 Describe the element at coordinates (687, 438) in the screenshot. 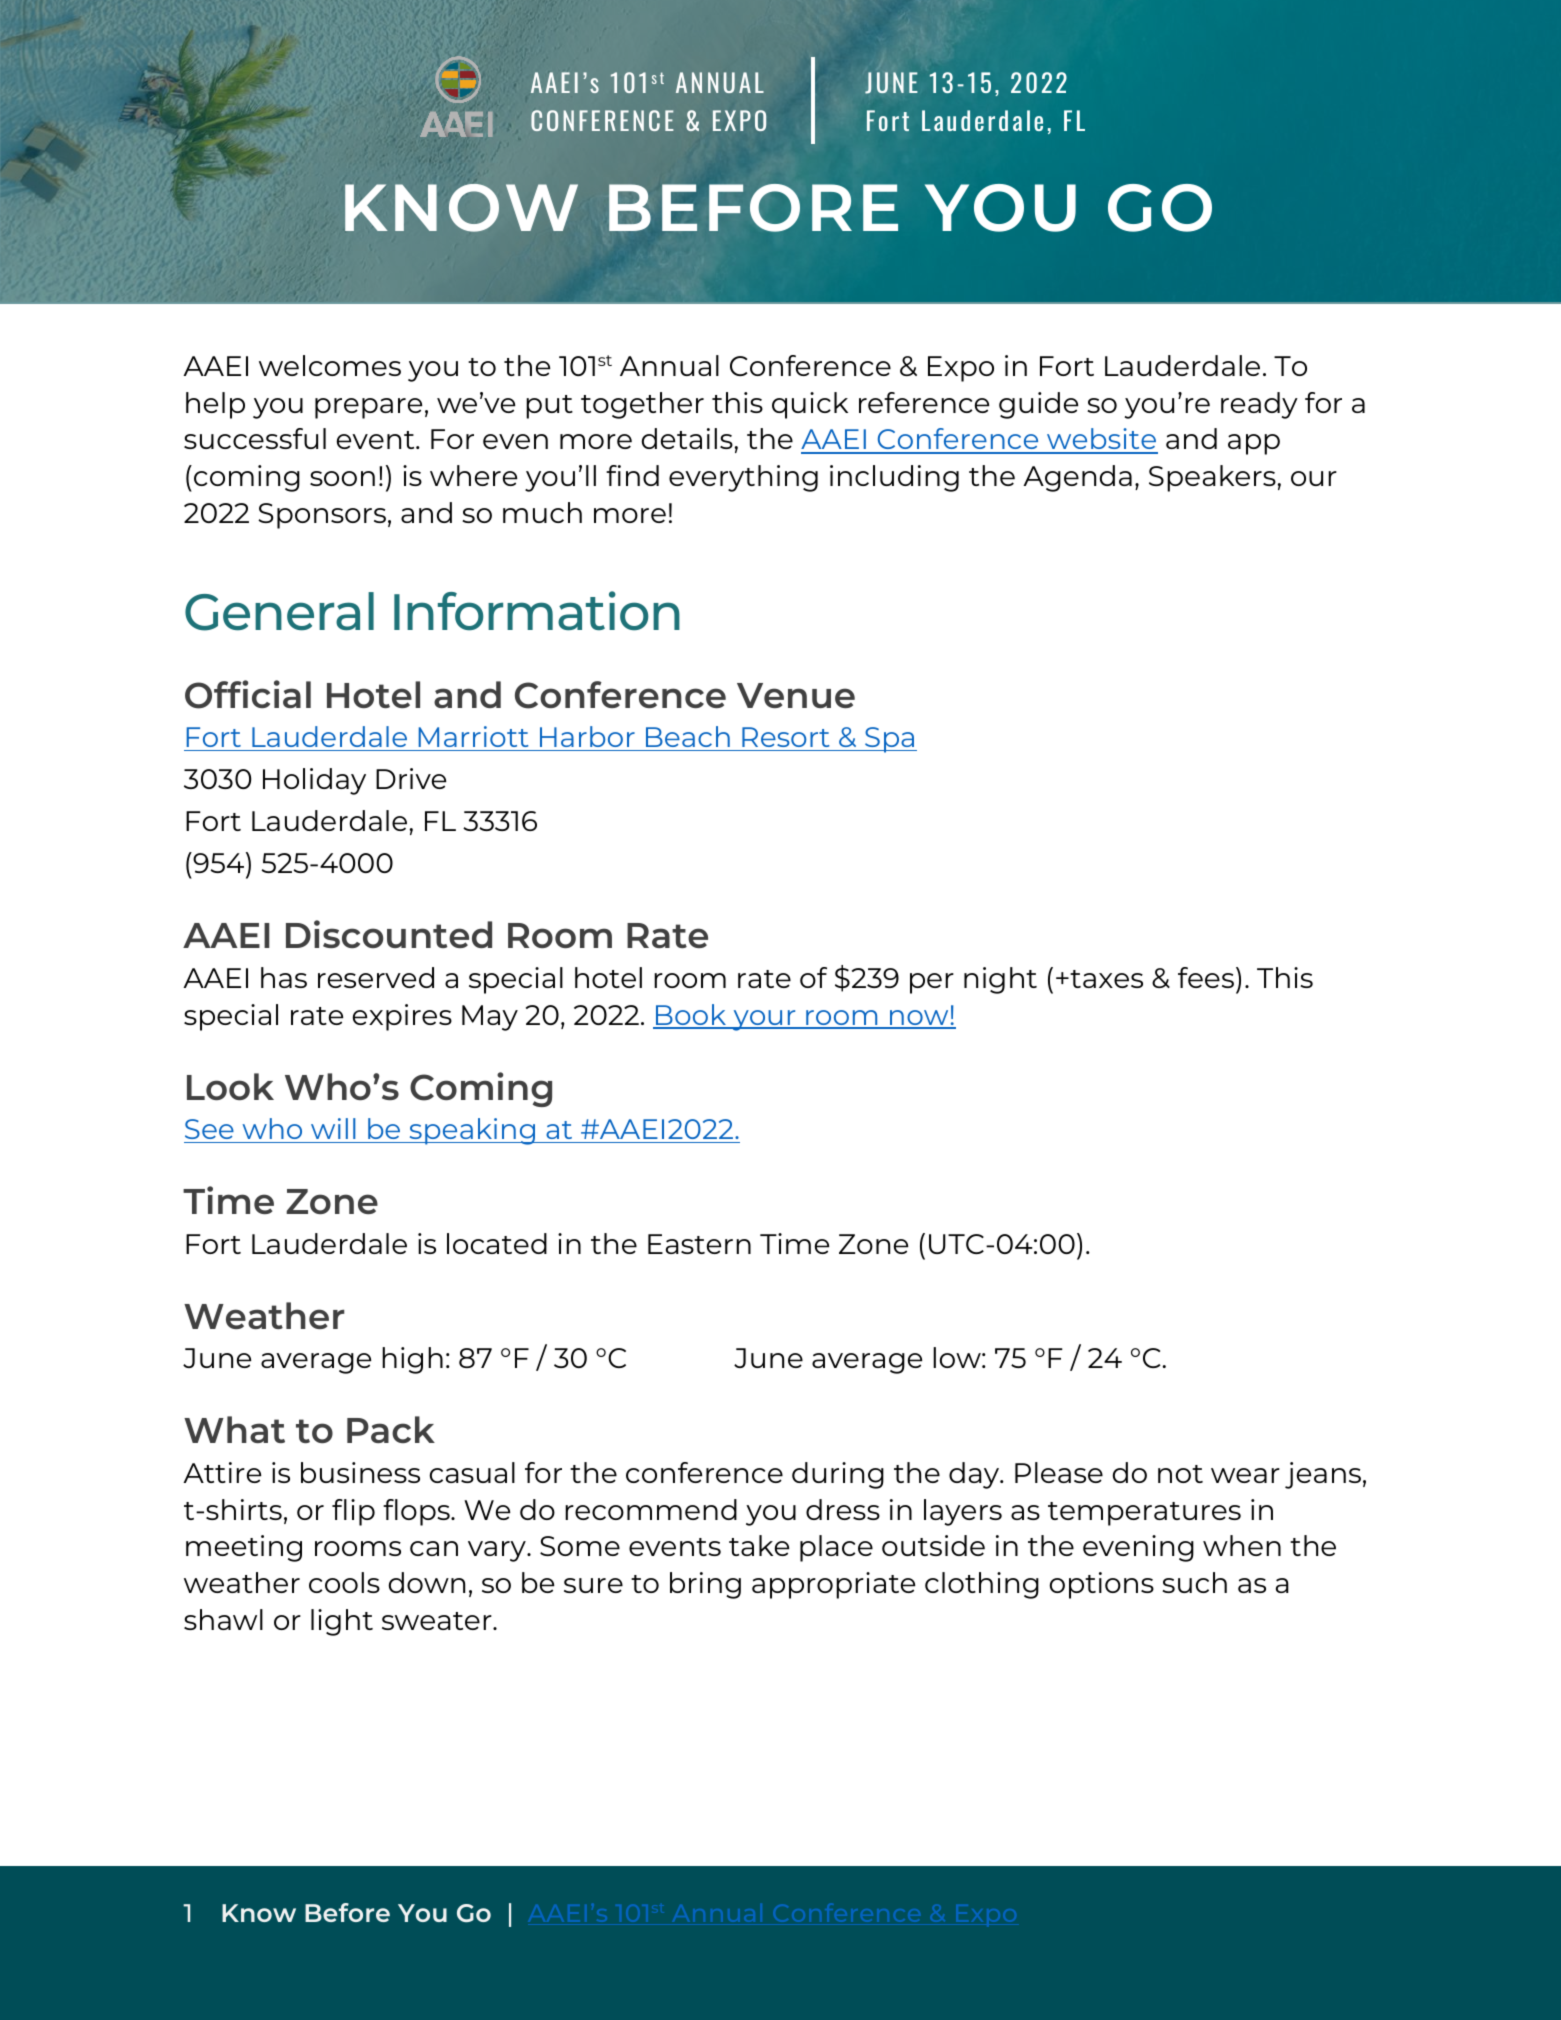

I see `details` at that location.
